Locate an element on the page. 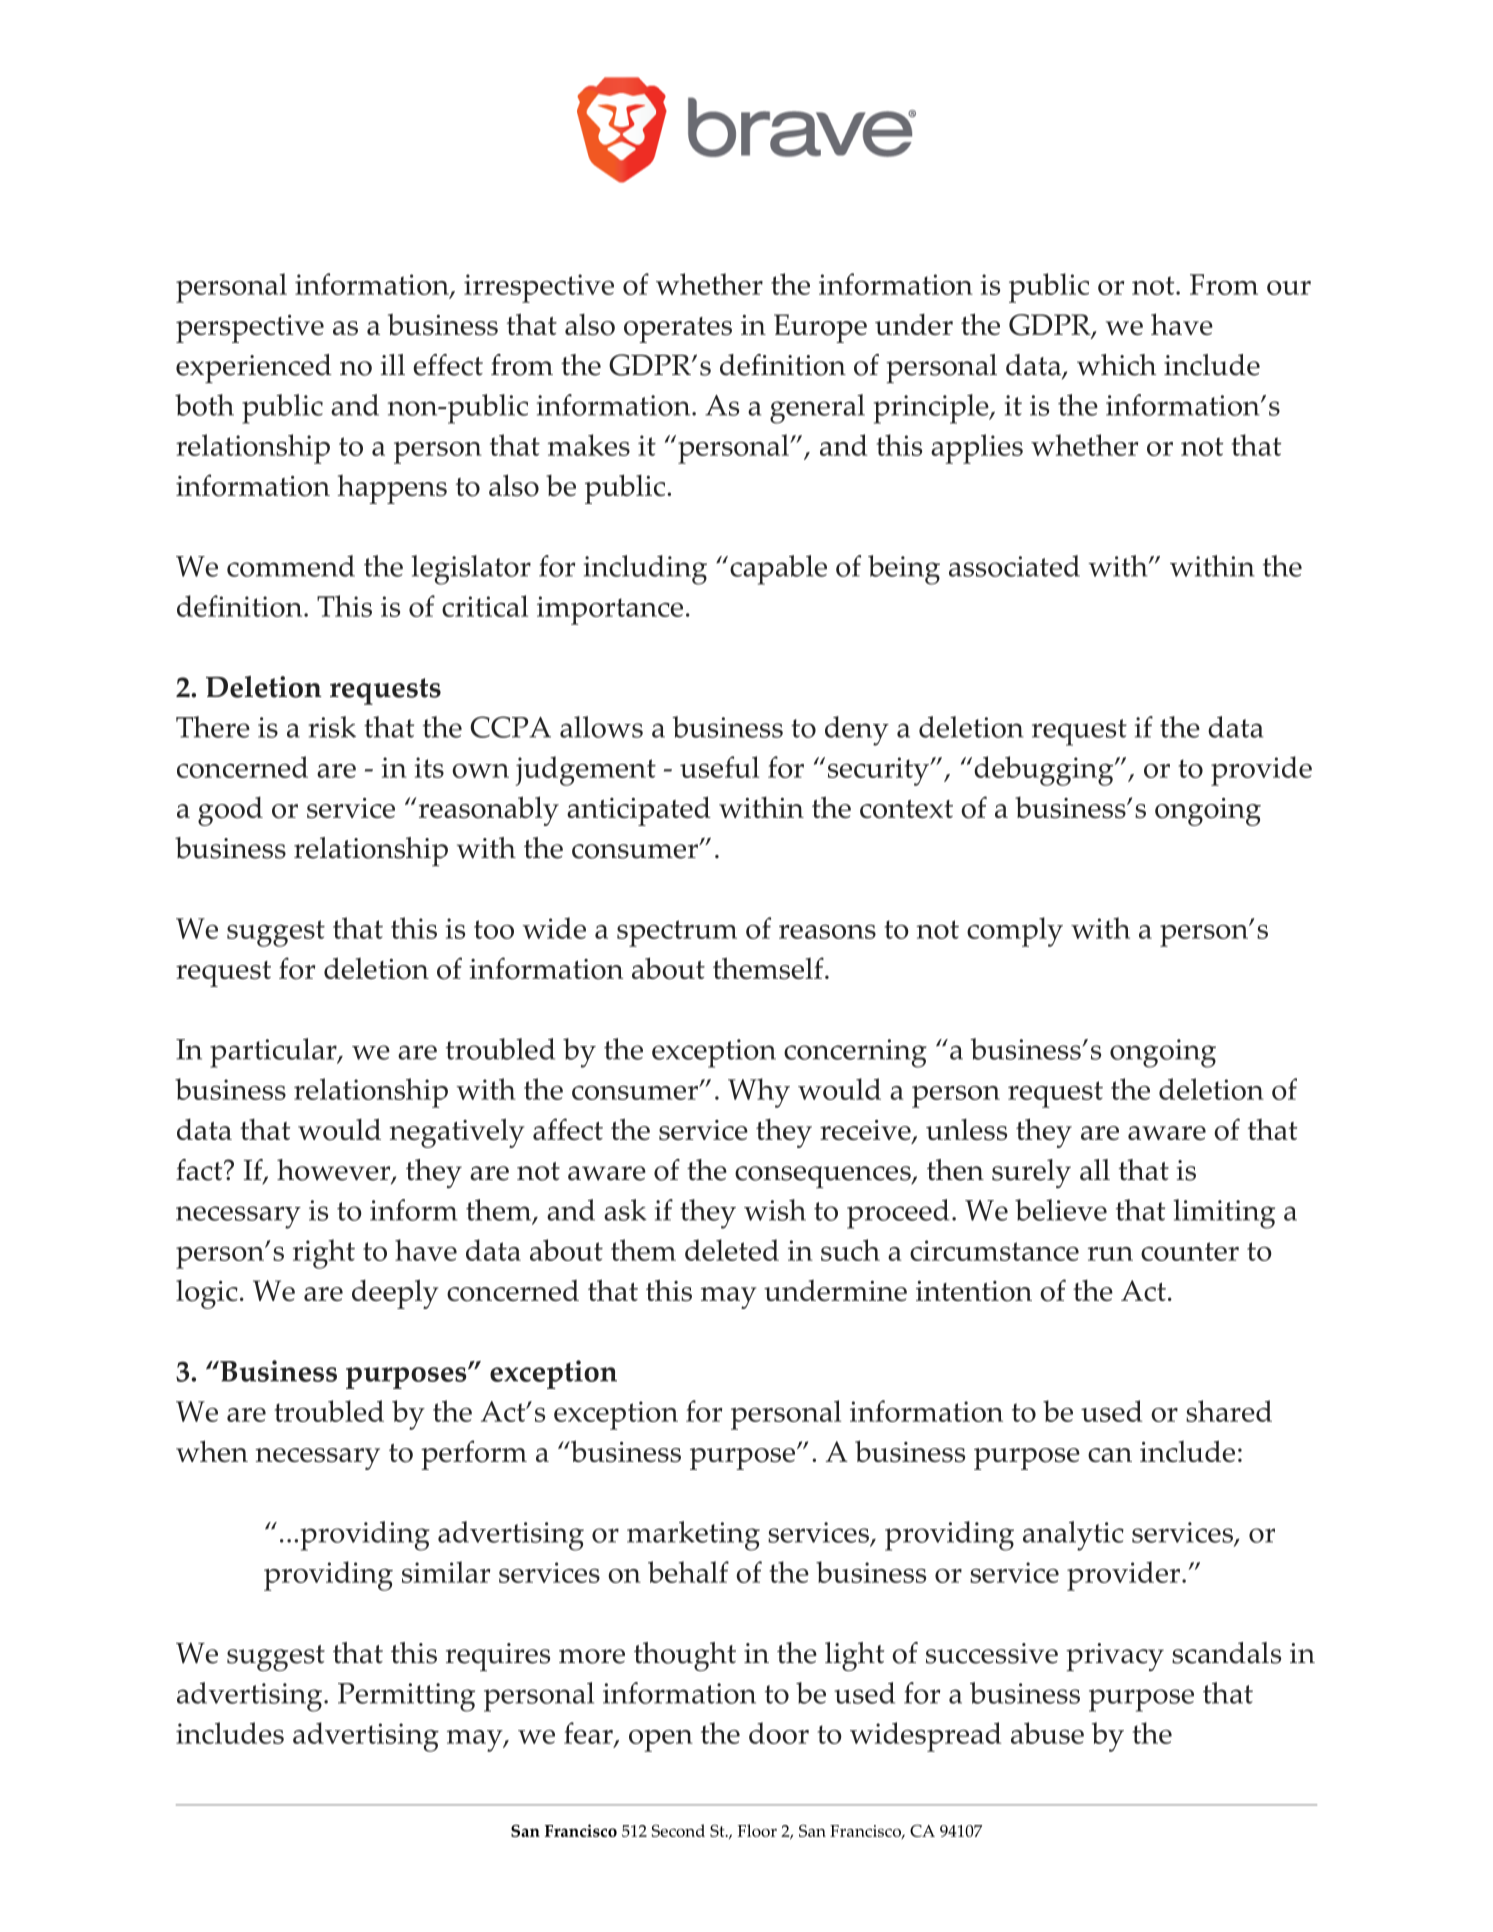 The width and height of the image is (1493, 1932). operates is located at coordinates (678, 330).
